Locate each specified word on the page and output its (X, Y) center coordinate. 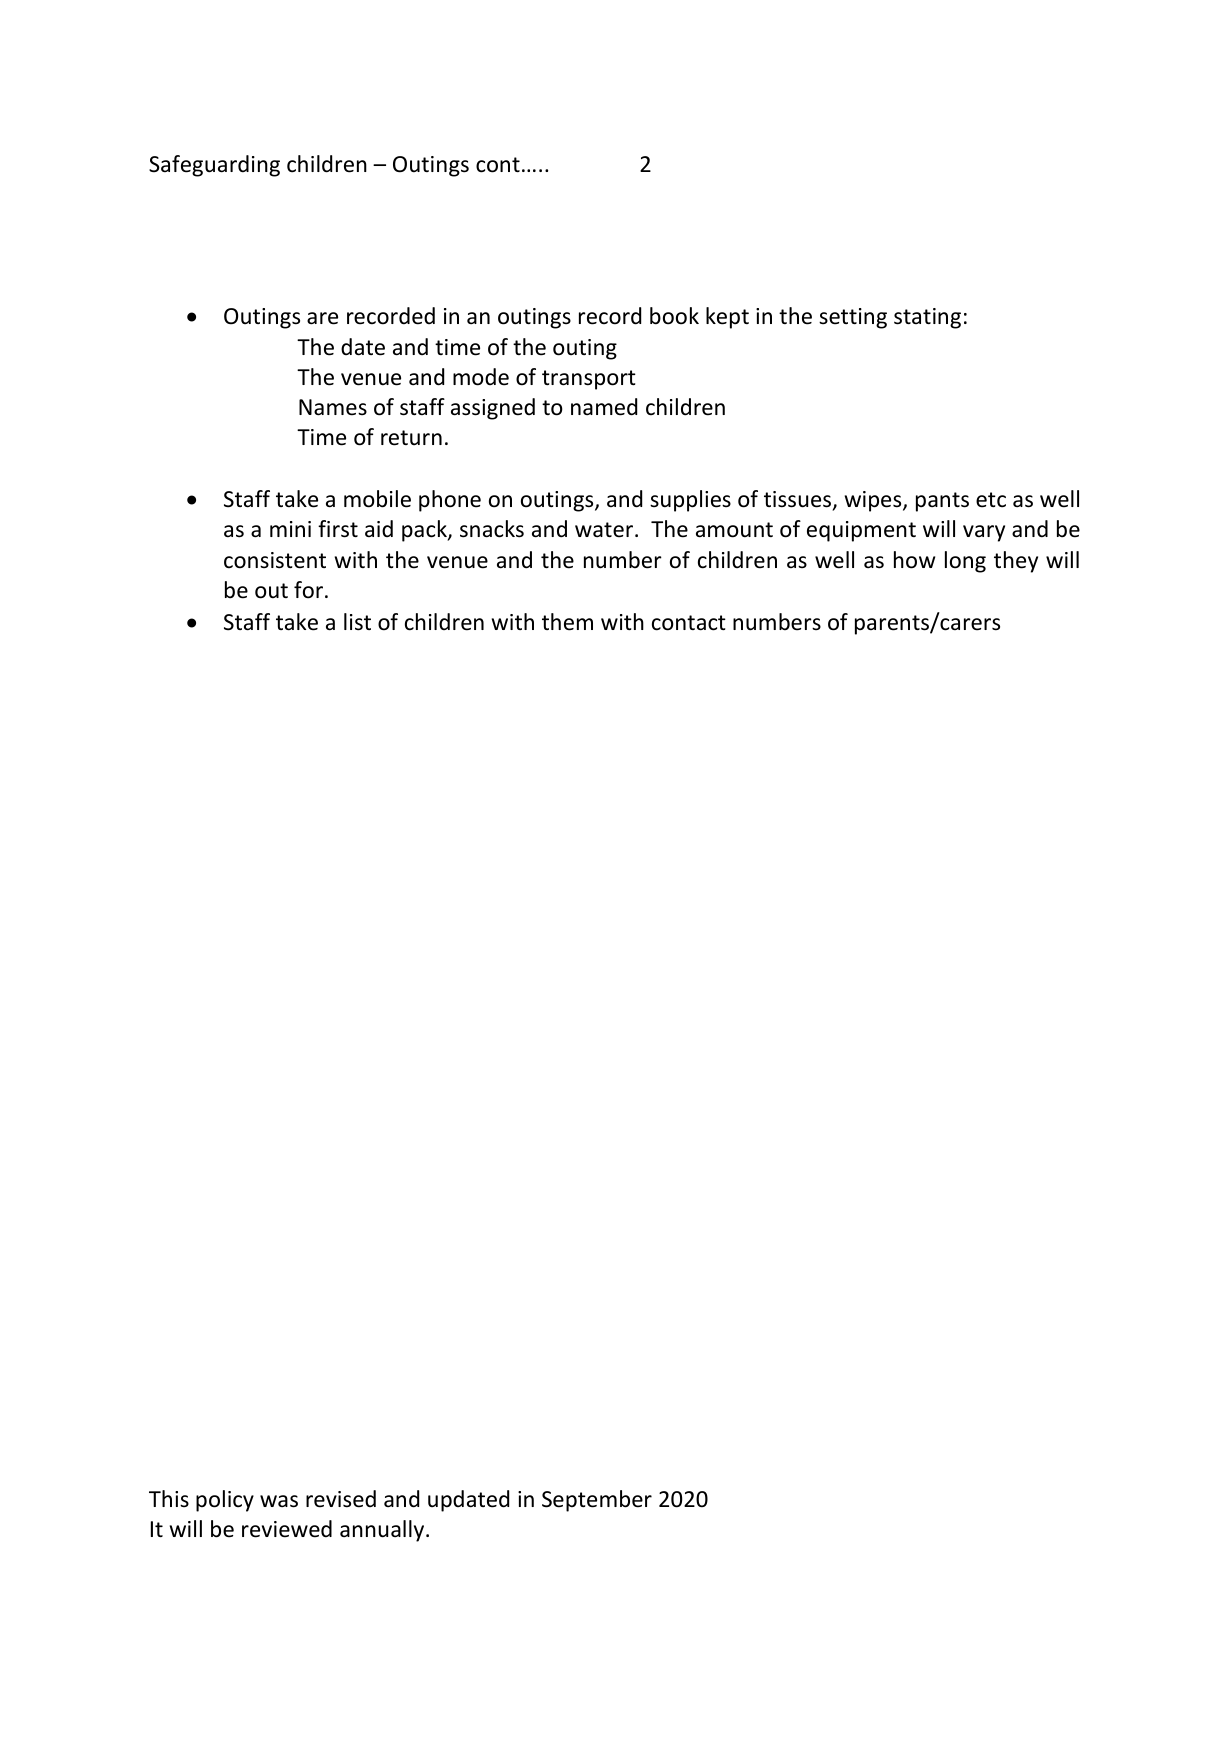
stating (927, 318)
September (597, 1501)
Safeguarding (214, 166)
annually (383, 1531)
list (357, 622)
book (674, 316)
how (914, 560)
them (567, 622)
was (279, 1501)
